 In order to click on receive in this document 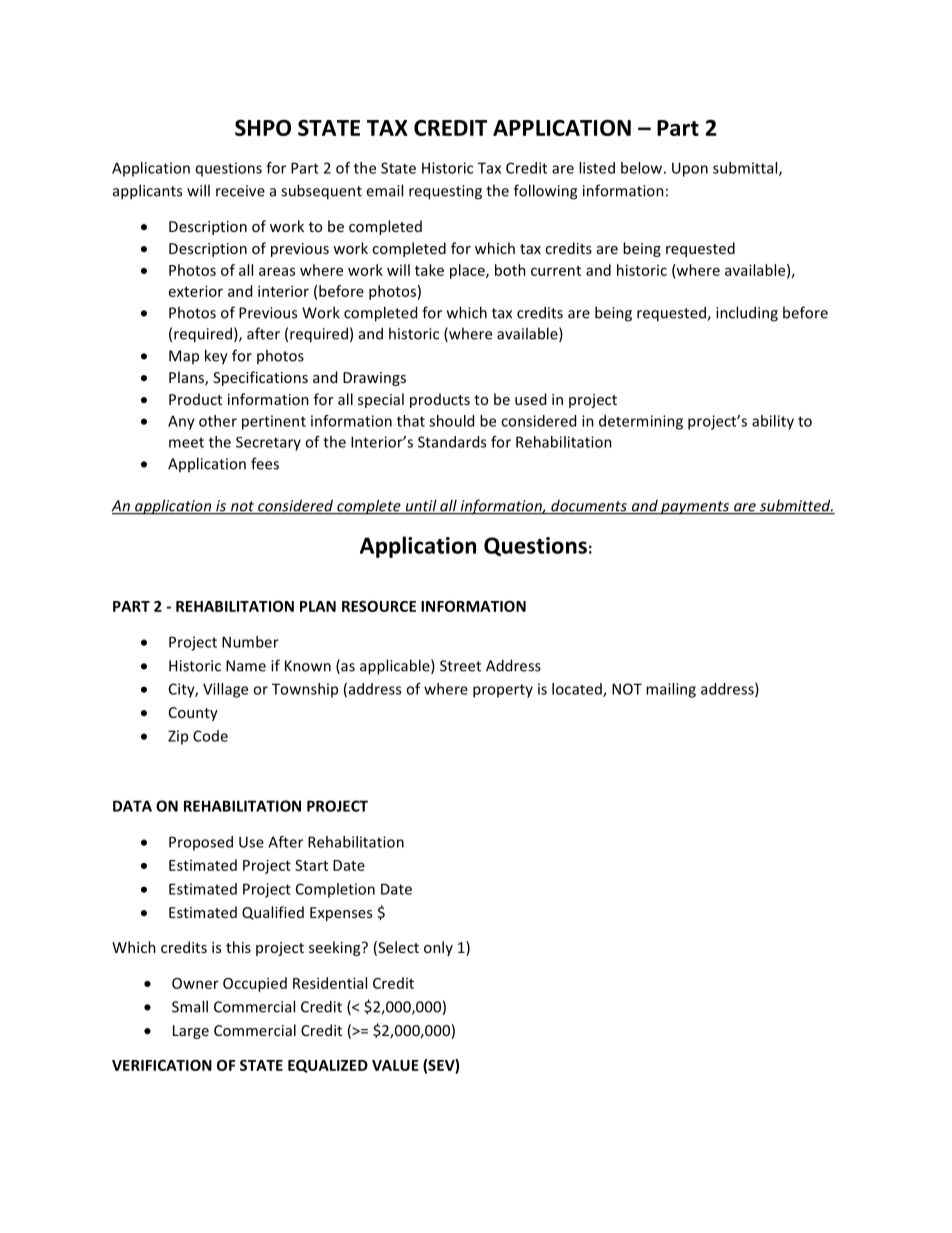, I will do `click(240, 191)`.
